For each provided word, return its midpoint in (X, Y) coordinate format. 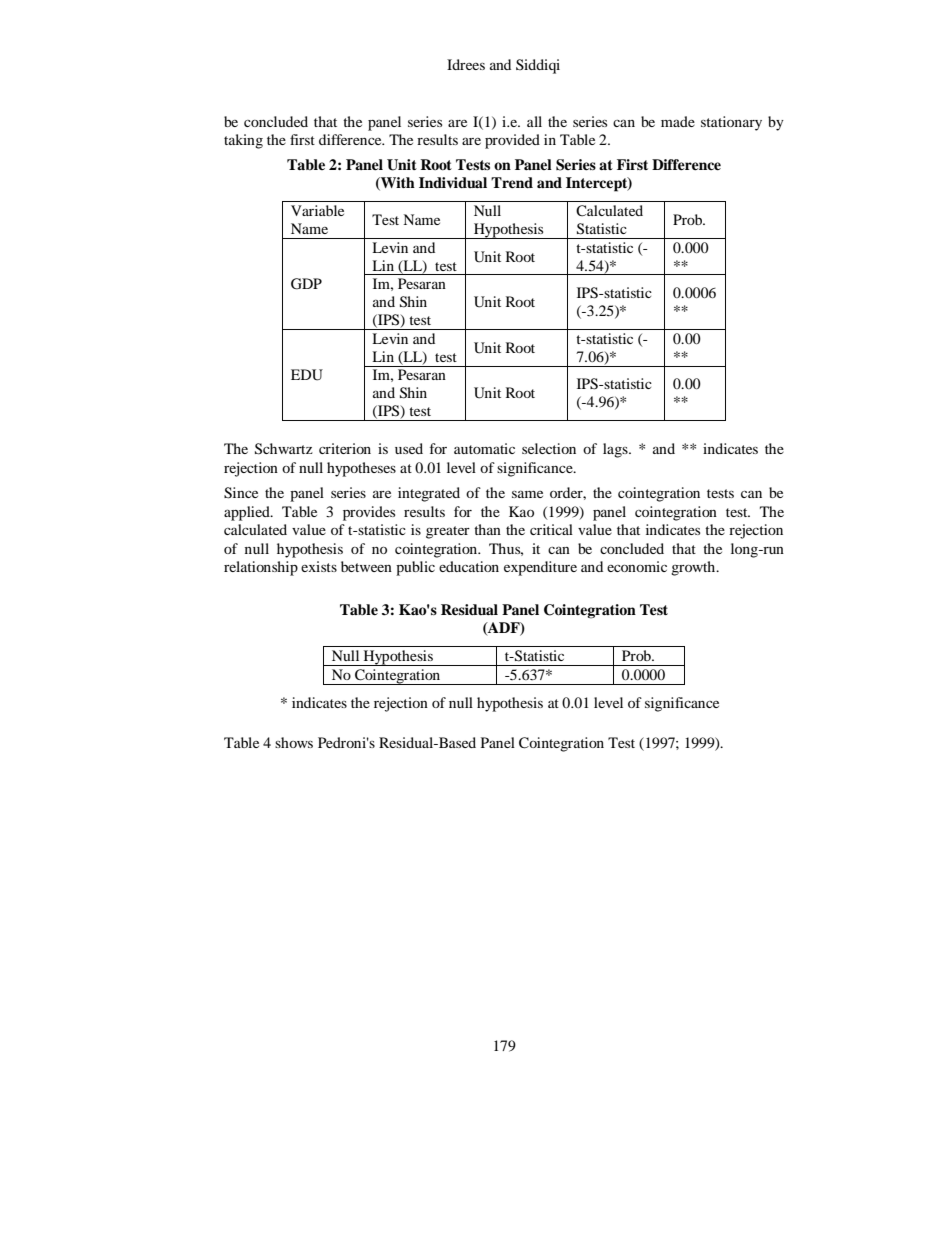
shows (294, 742)
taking (243, 141)
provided (512, 141)
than (487, 529)
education (469, 566)
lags (616, 450)
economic (637, 566)
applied (248, 513)
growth (694, 568)
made (678, 121)
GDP (306, 284)
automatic (484, 448)
